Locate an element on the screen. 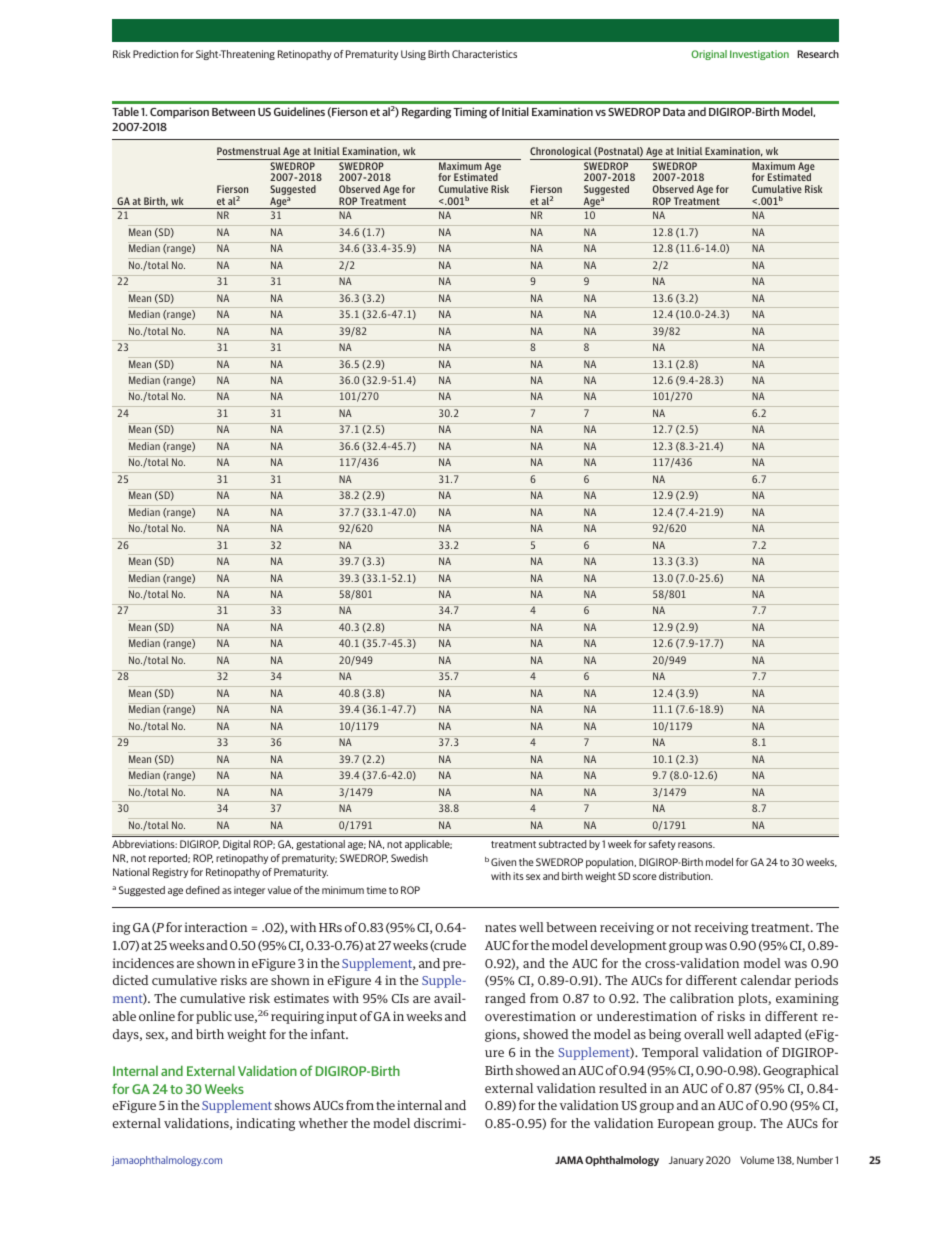  overestimation is located at coordinates (530, 1016).
